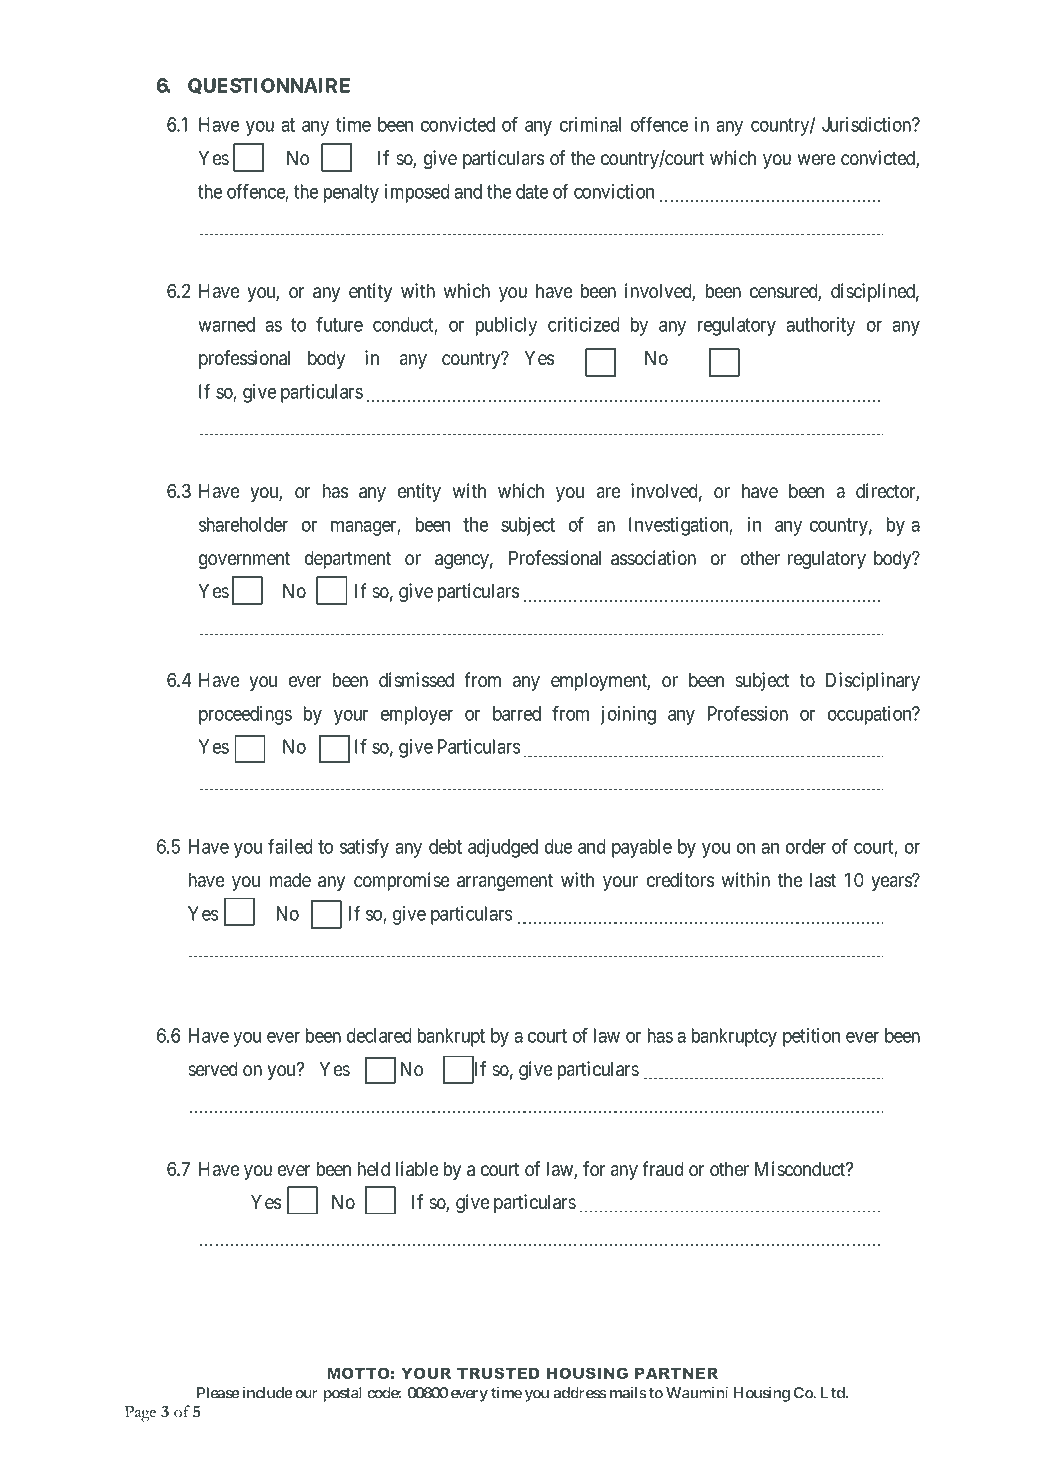  I want to click on occupation, so click(871, 715).
